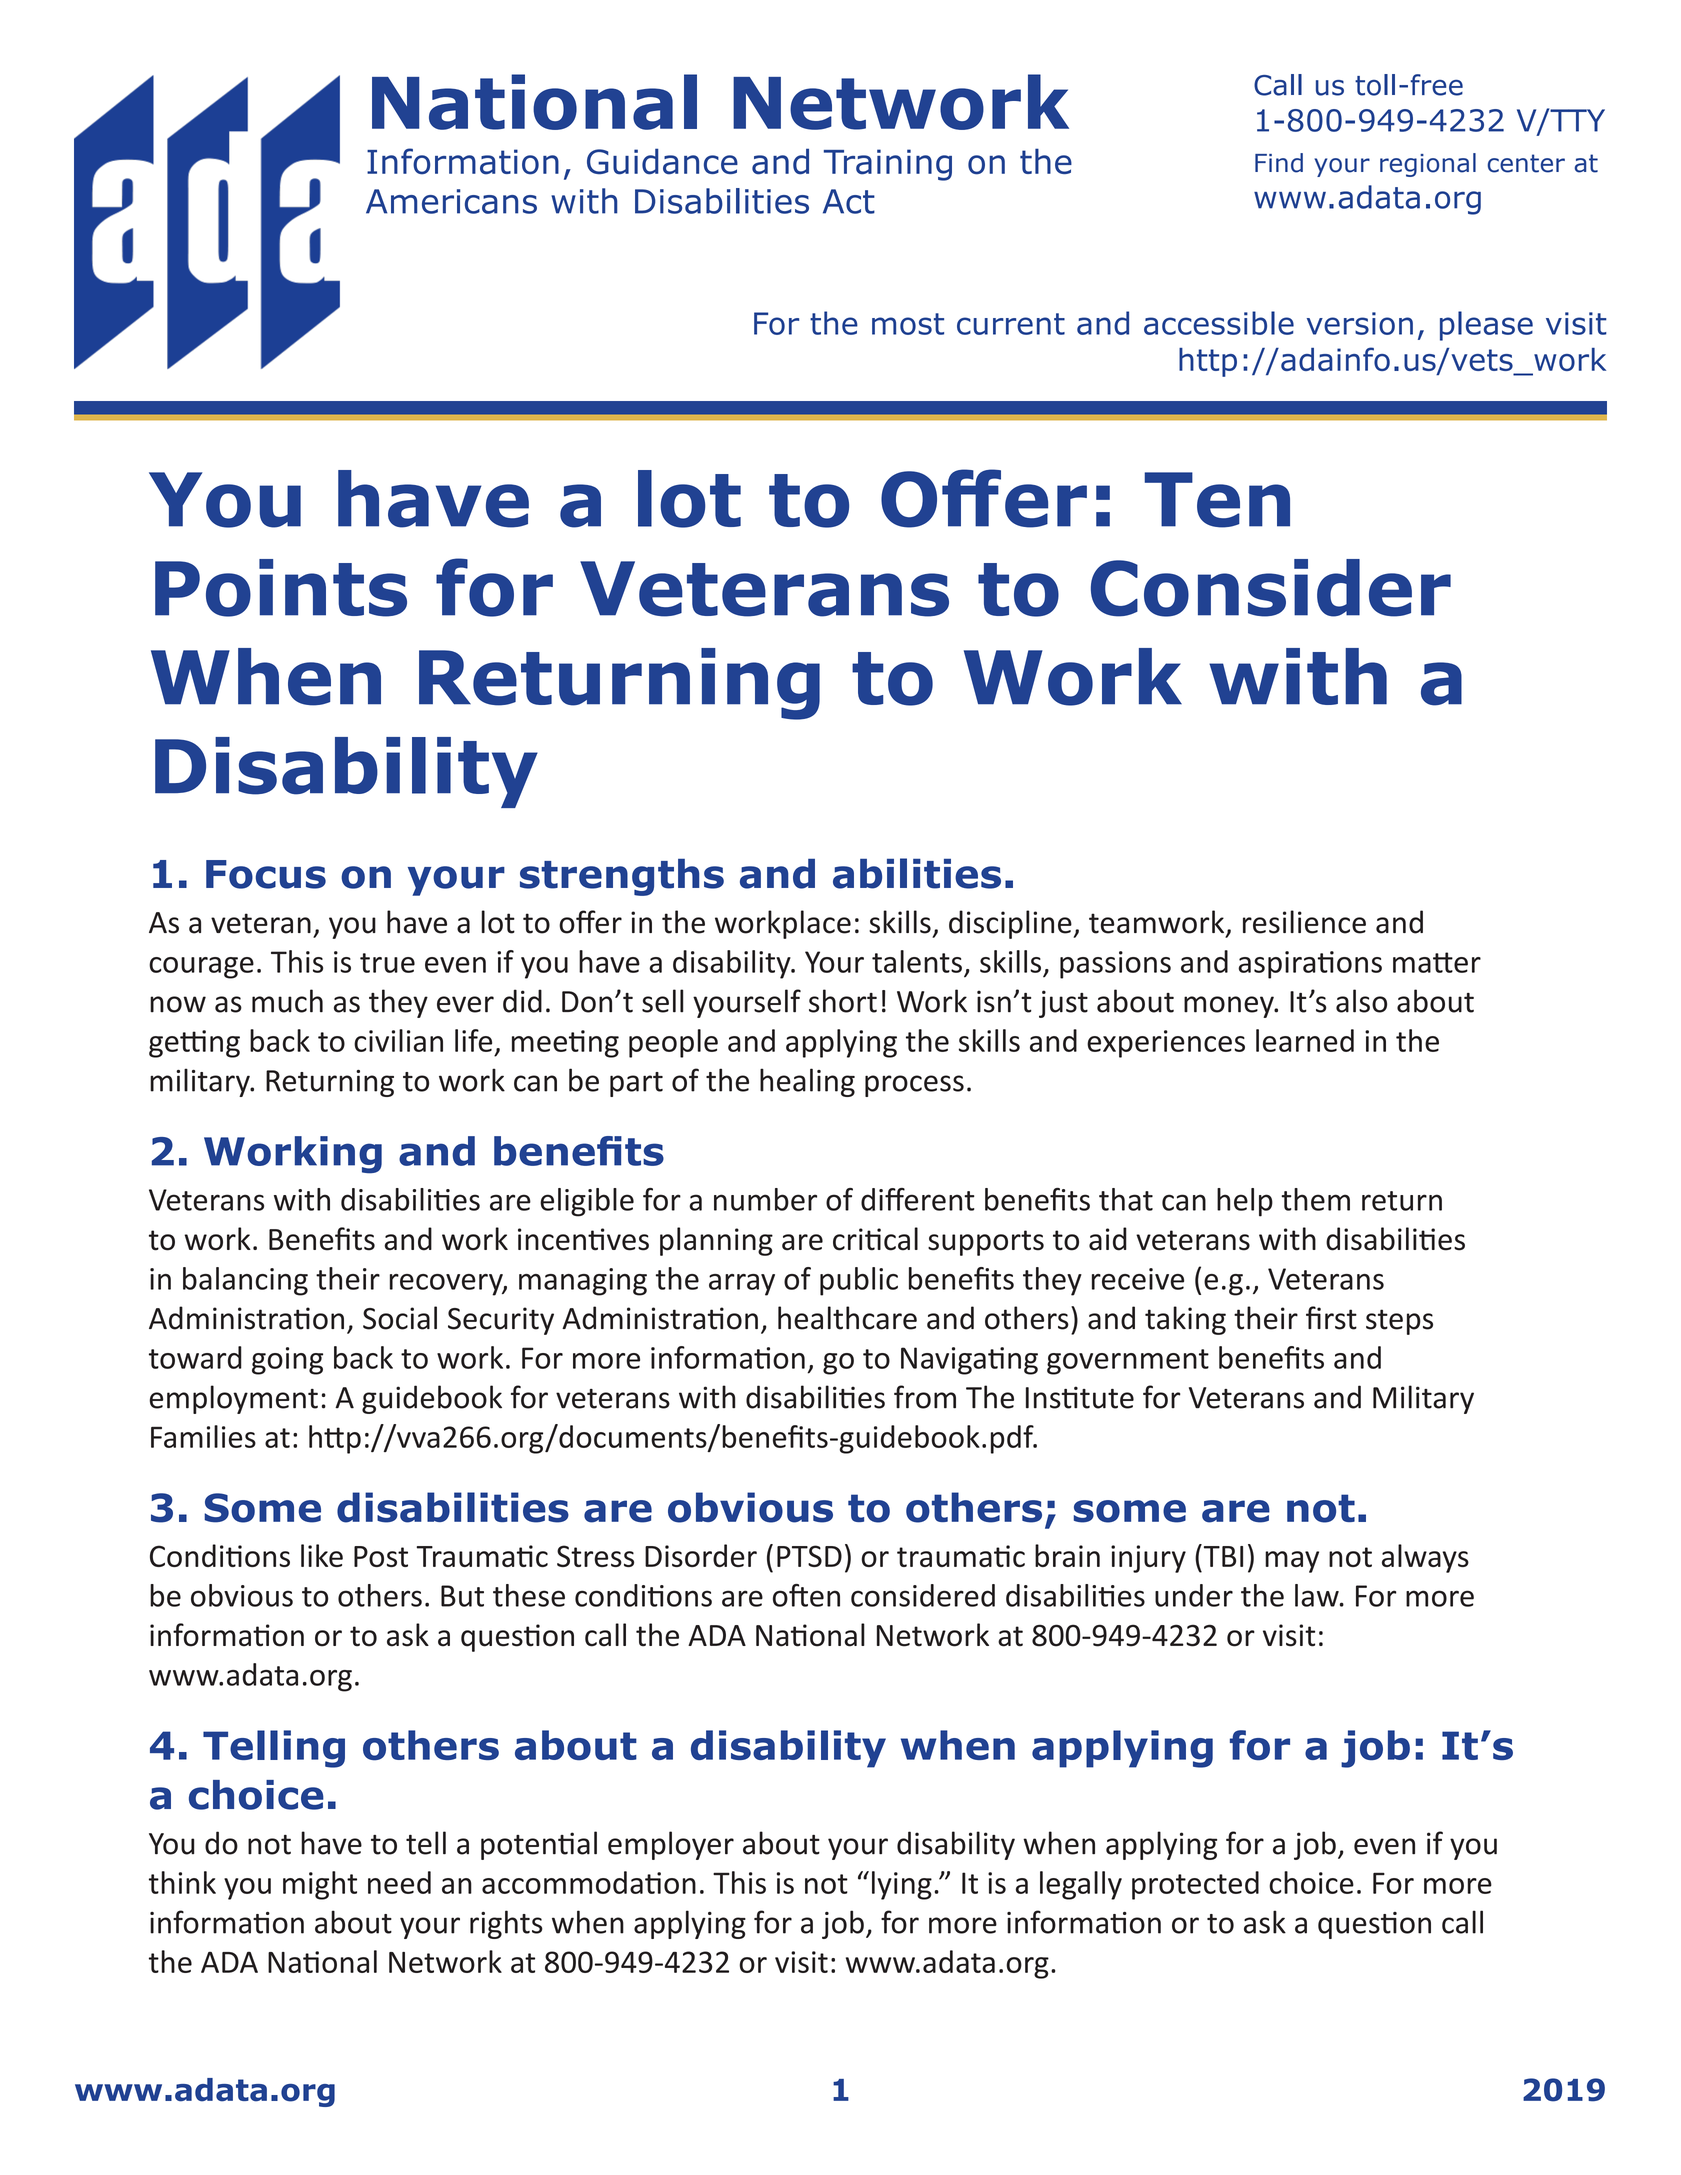 The image size is (1681, 2175). I want to click on resilience, so click(1304, 922).
